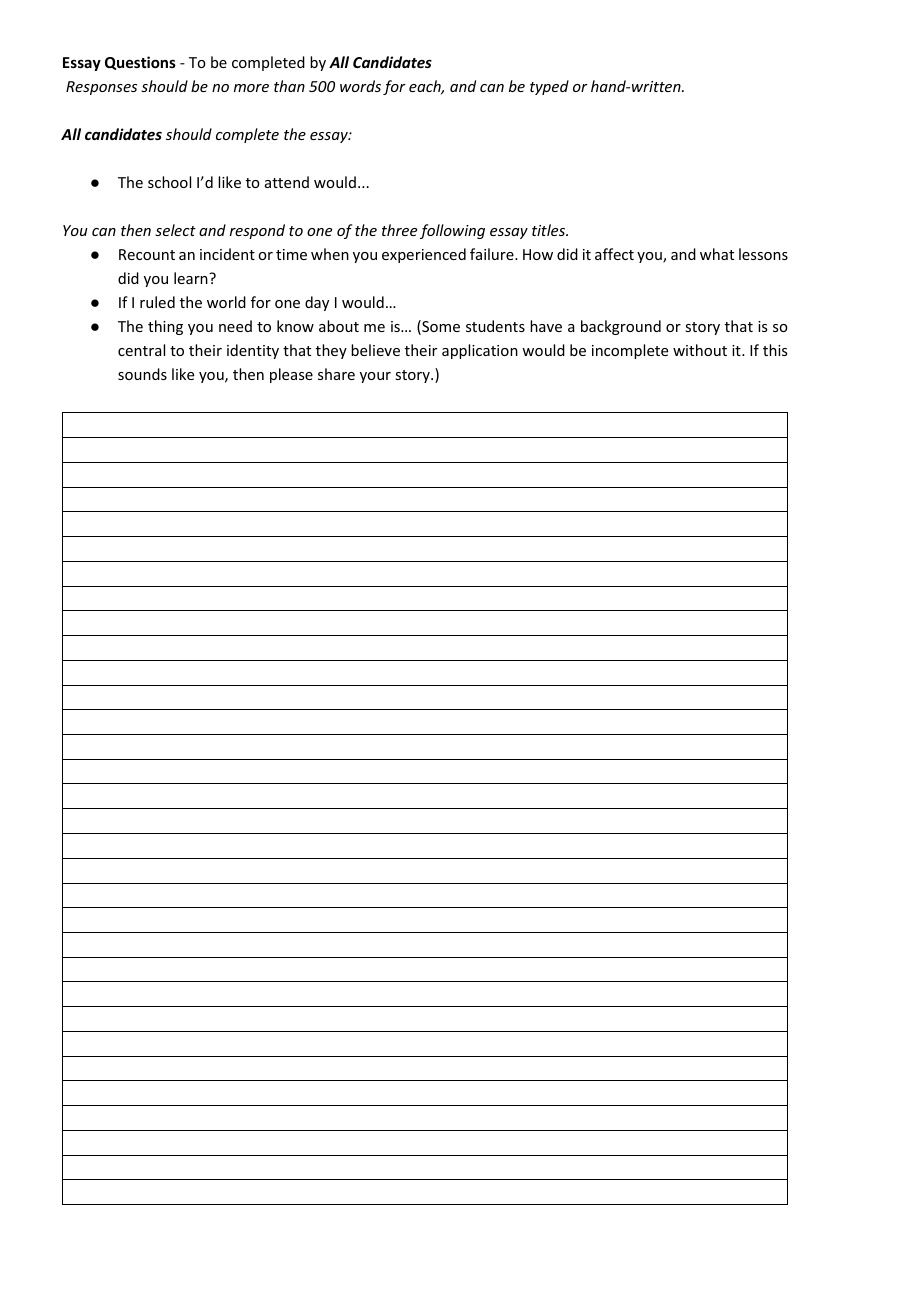  What do you see at coordinates (142, 374) in the screenshot?
I see `sounds` at bounding box center [142, 374].
